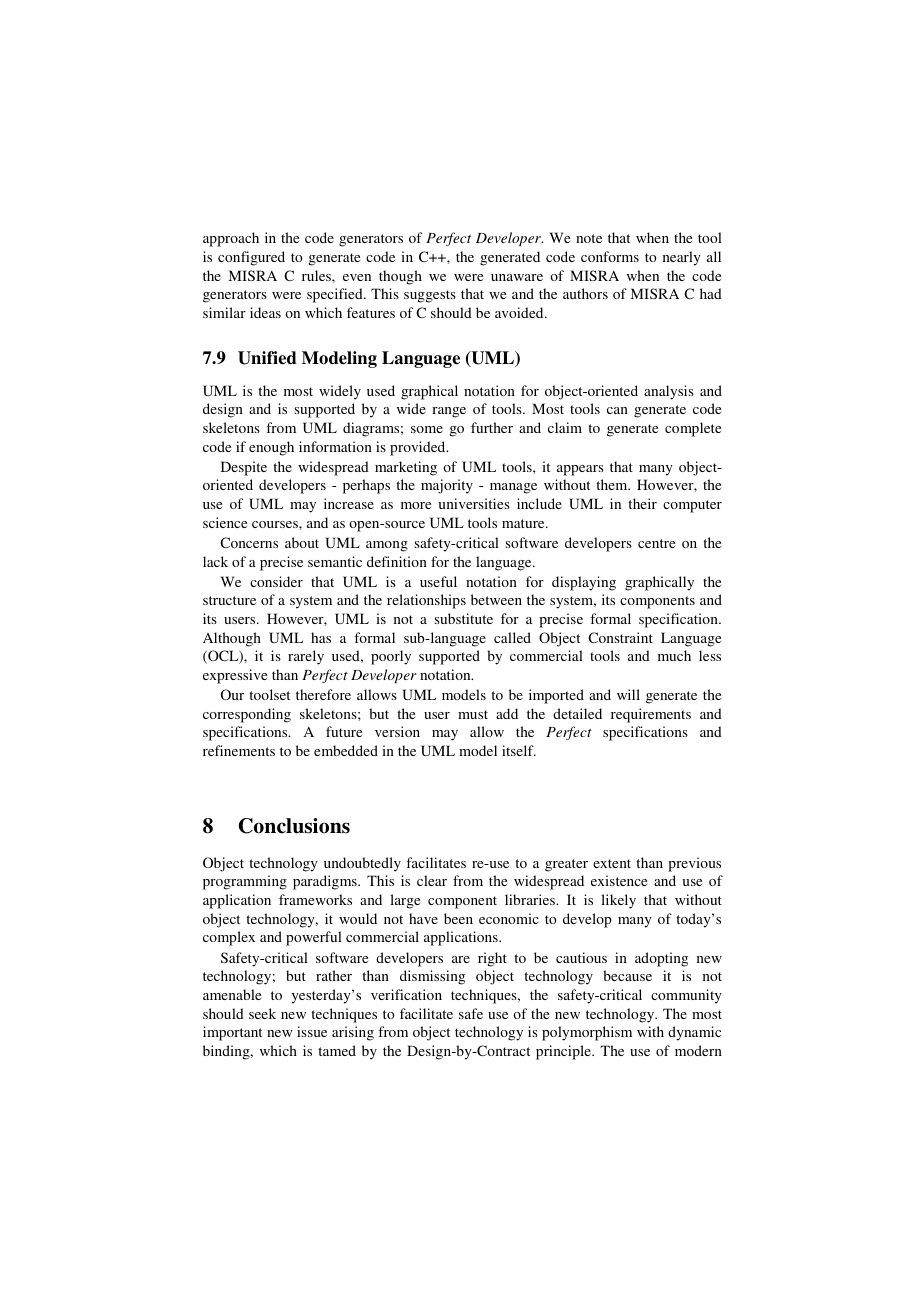 Image resolution: width=924 pixels, height=1308 pixels. I want to click on much, so click(674, 655).
